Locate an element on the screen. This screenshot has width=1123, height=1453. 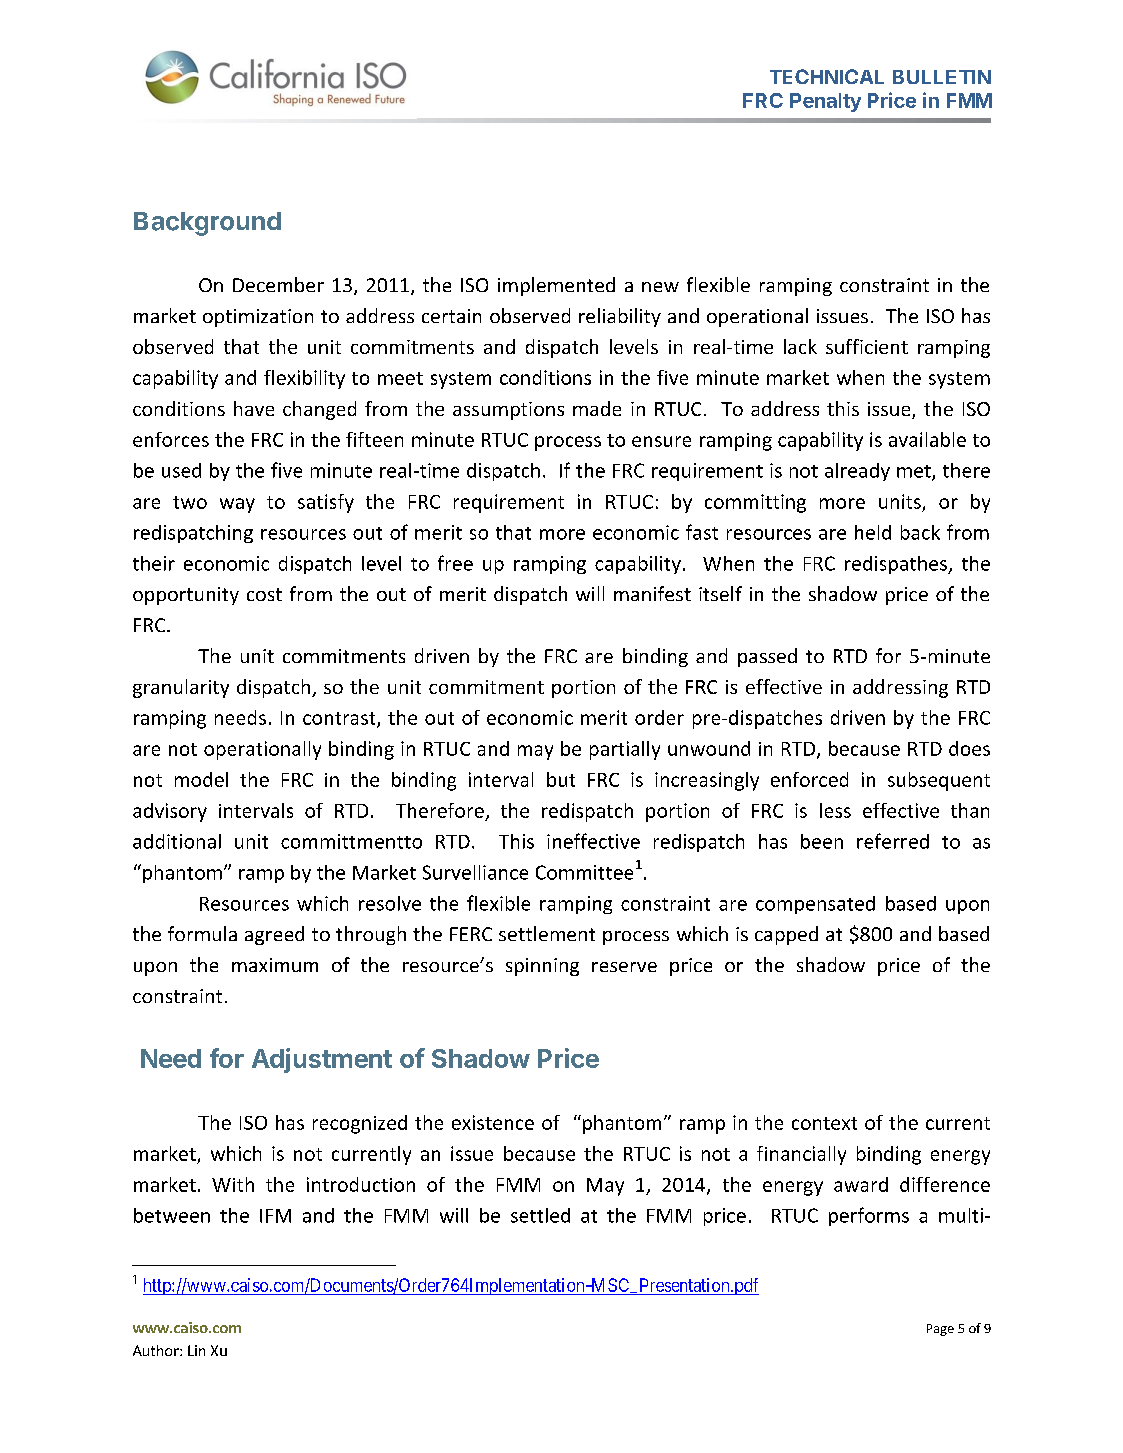
Penalty is located at coordinates (825, 102).
